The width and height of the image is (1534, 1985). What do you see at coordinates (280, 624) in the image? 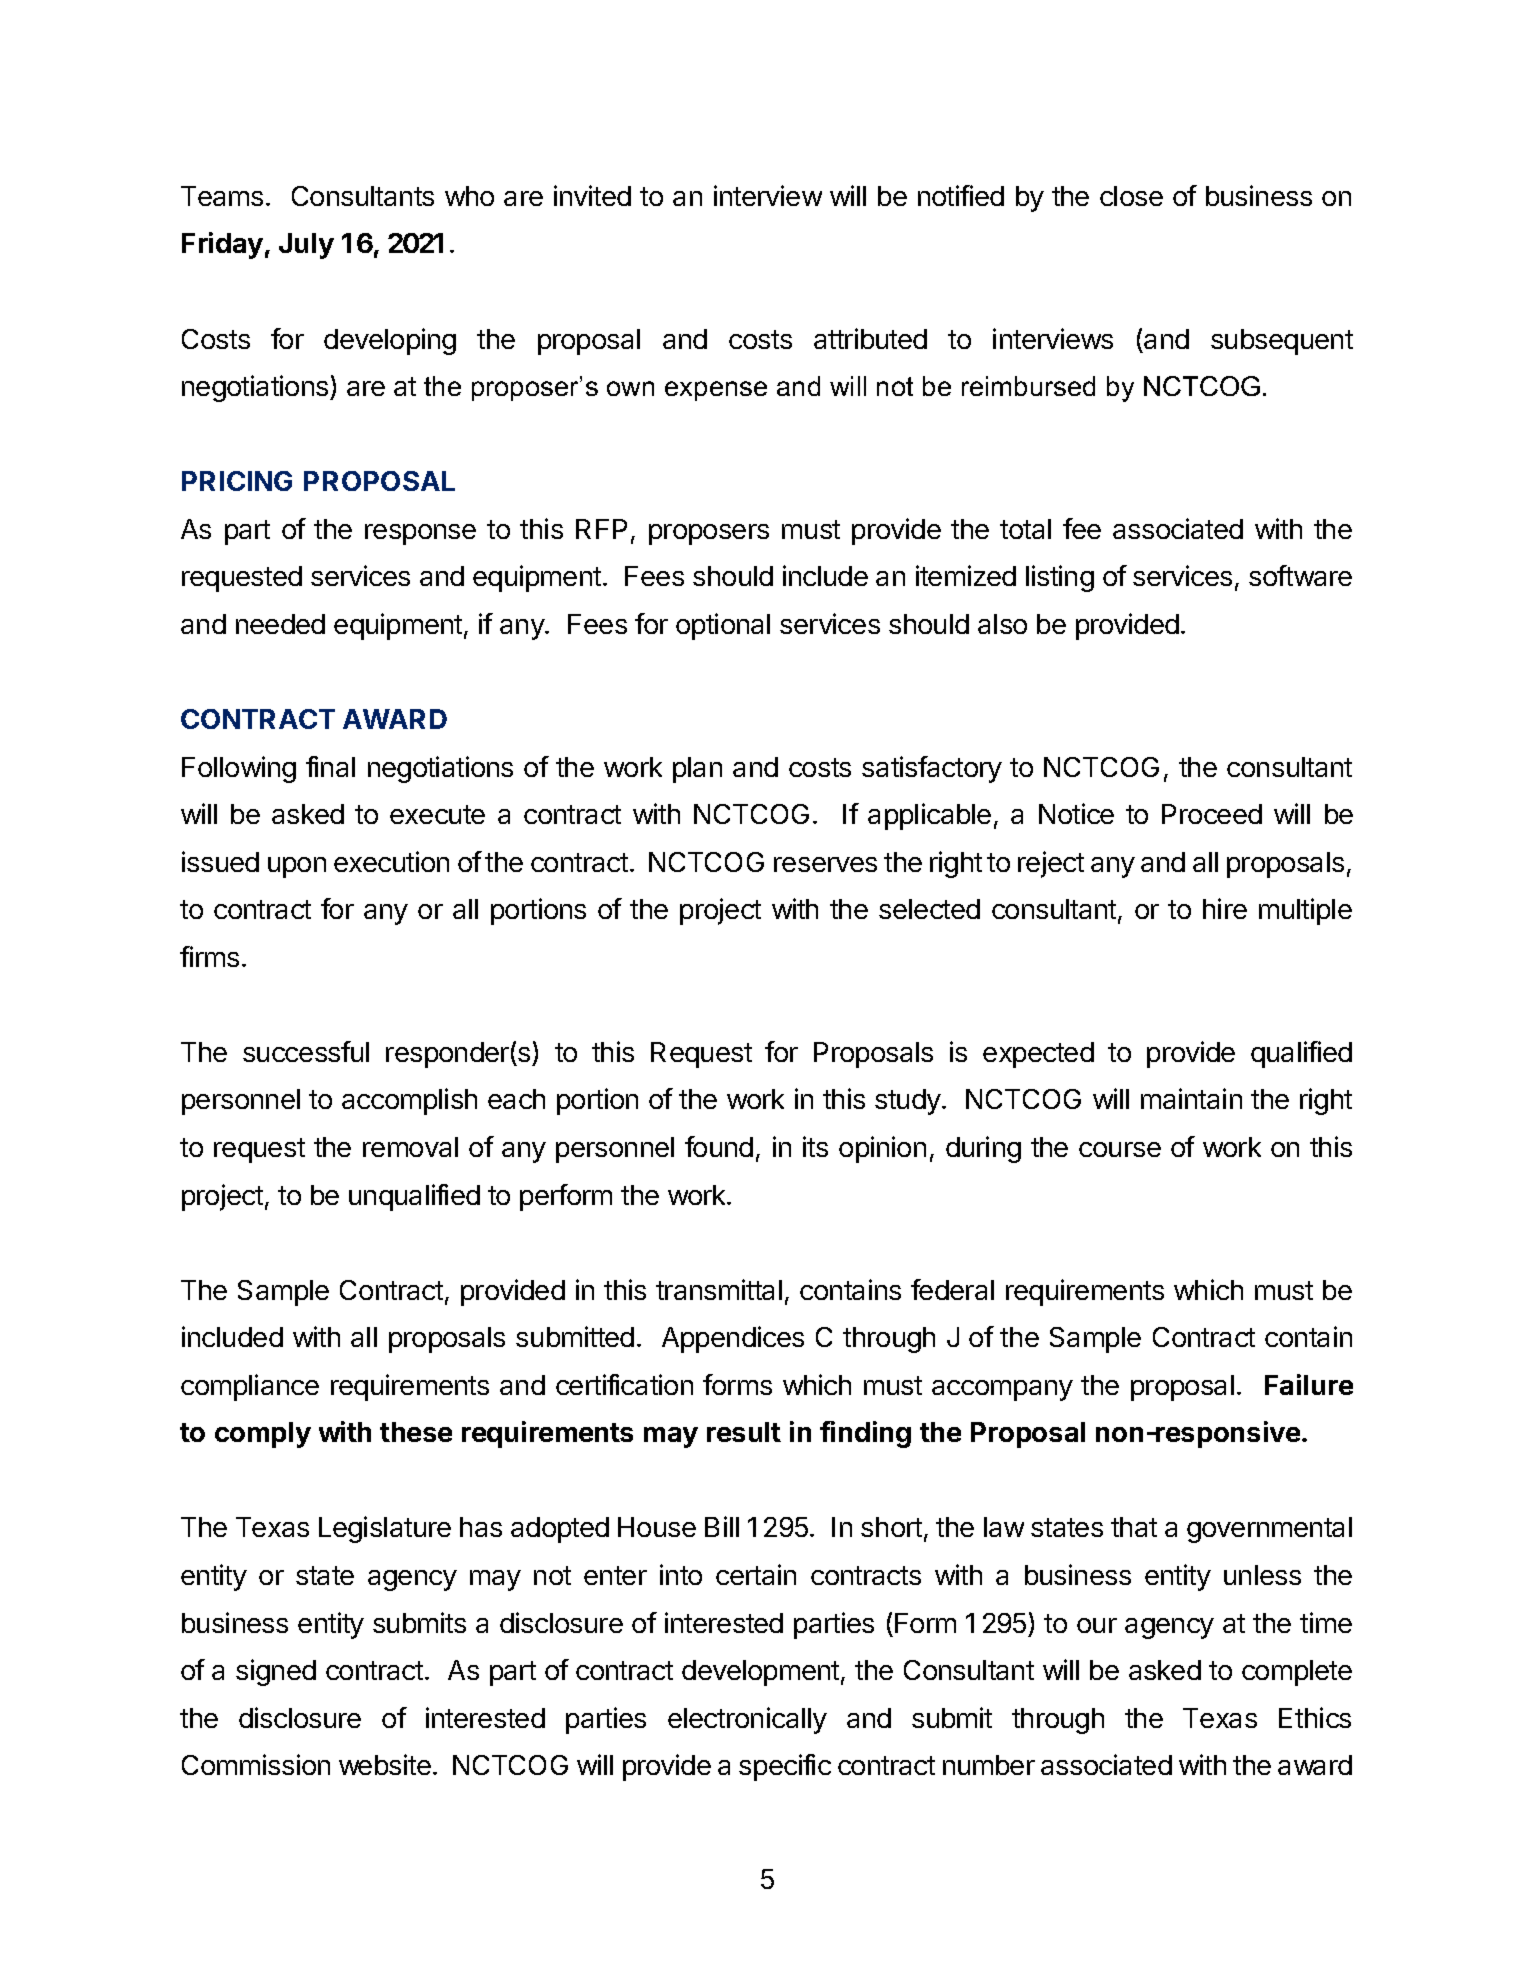
I see `needed` at bounding box center [280, 624].
